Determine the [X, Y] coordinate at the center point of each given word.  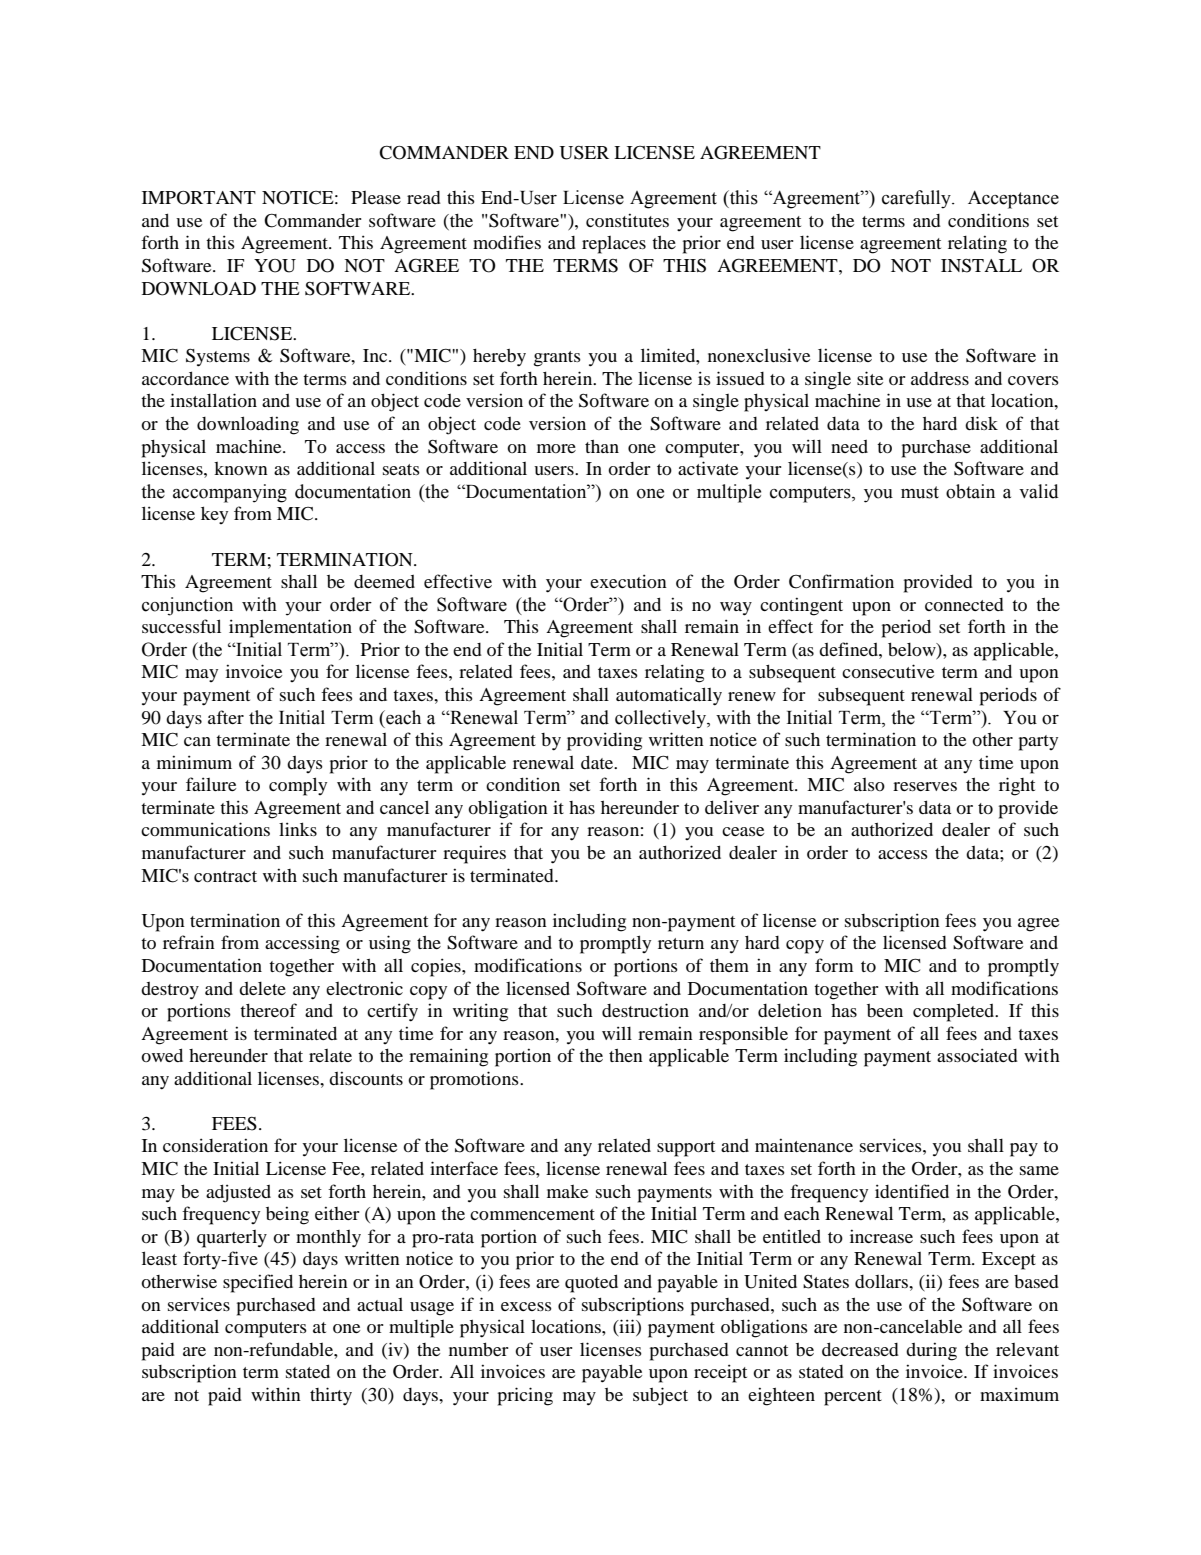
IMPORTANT [199, 198]
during [931, 1351]
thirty [331, 1396]
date [598, 762]
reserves [925, 786]
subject [660, 1396]
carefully [917, 199]
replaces [614, 245]
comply [298, 786]
